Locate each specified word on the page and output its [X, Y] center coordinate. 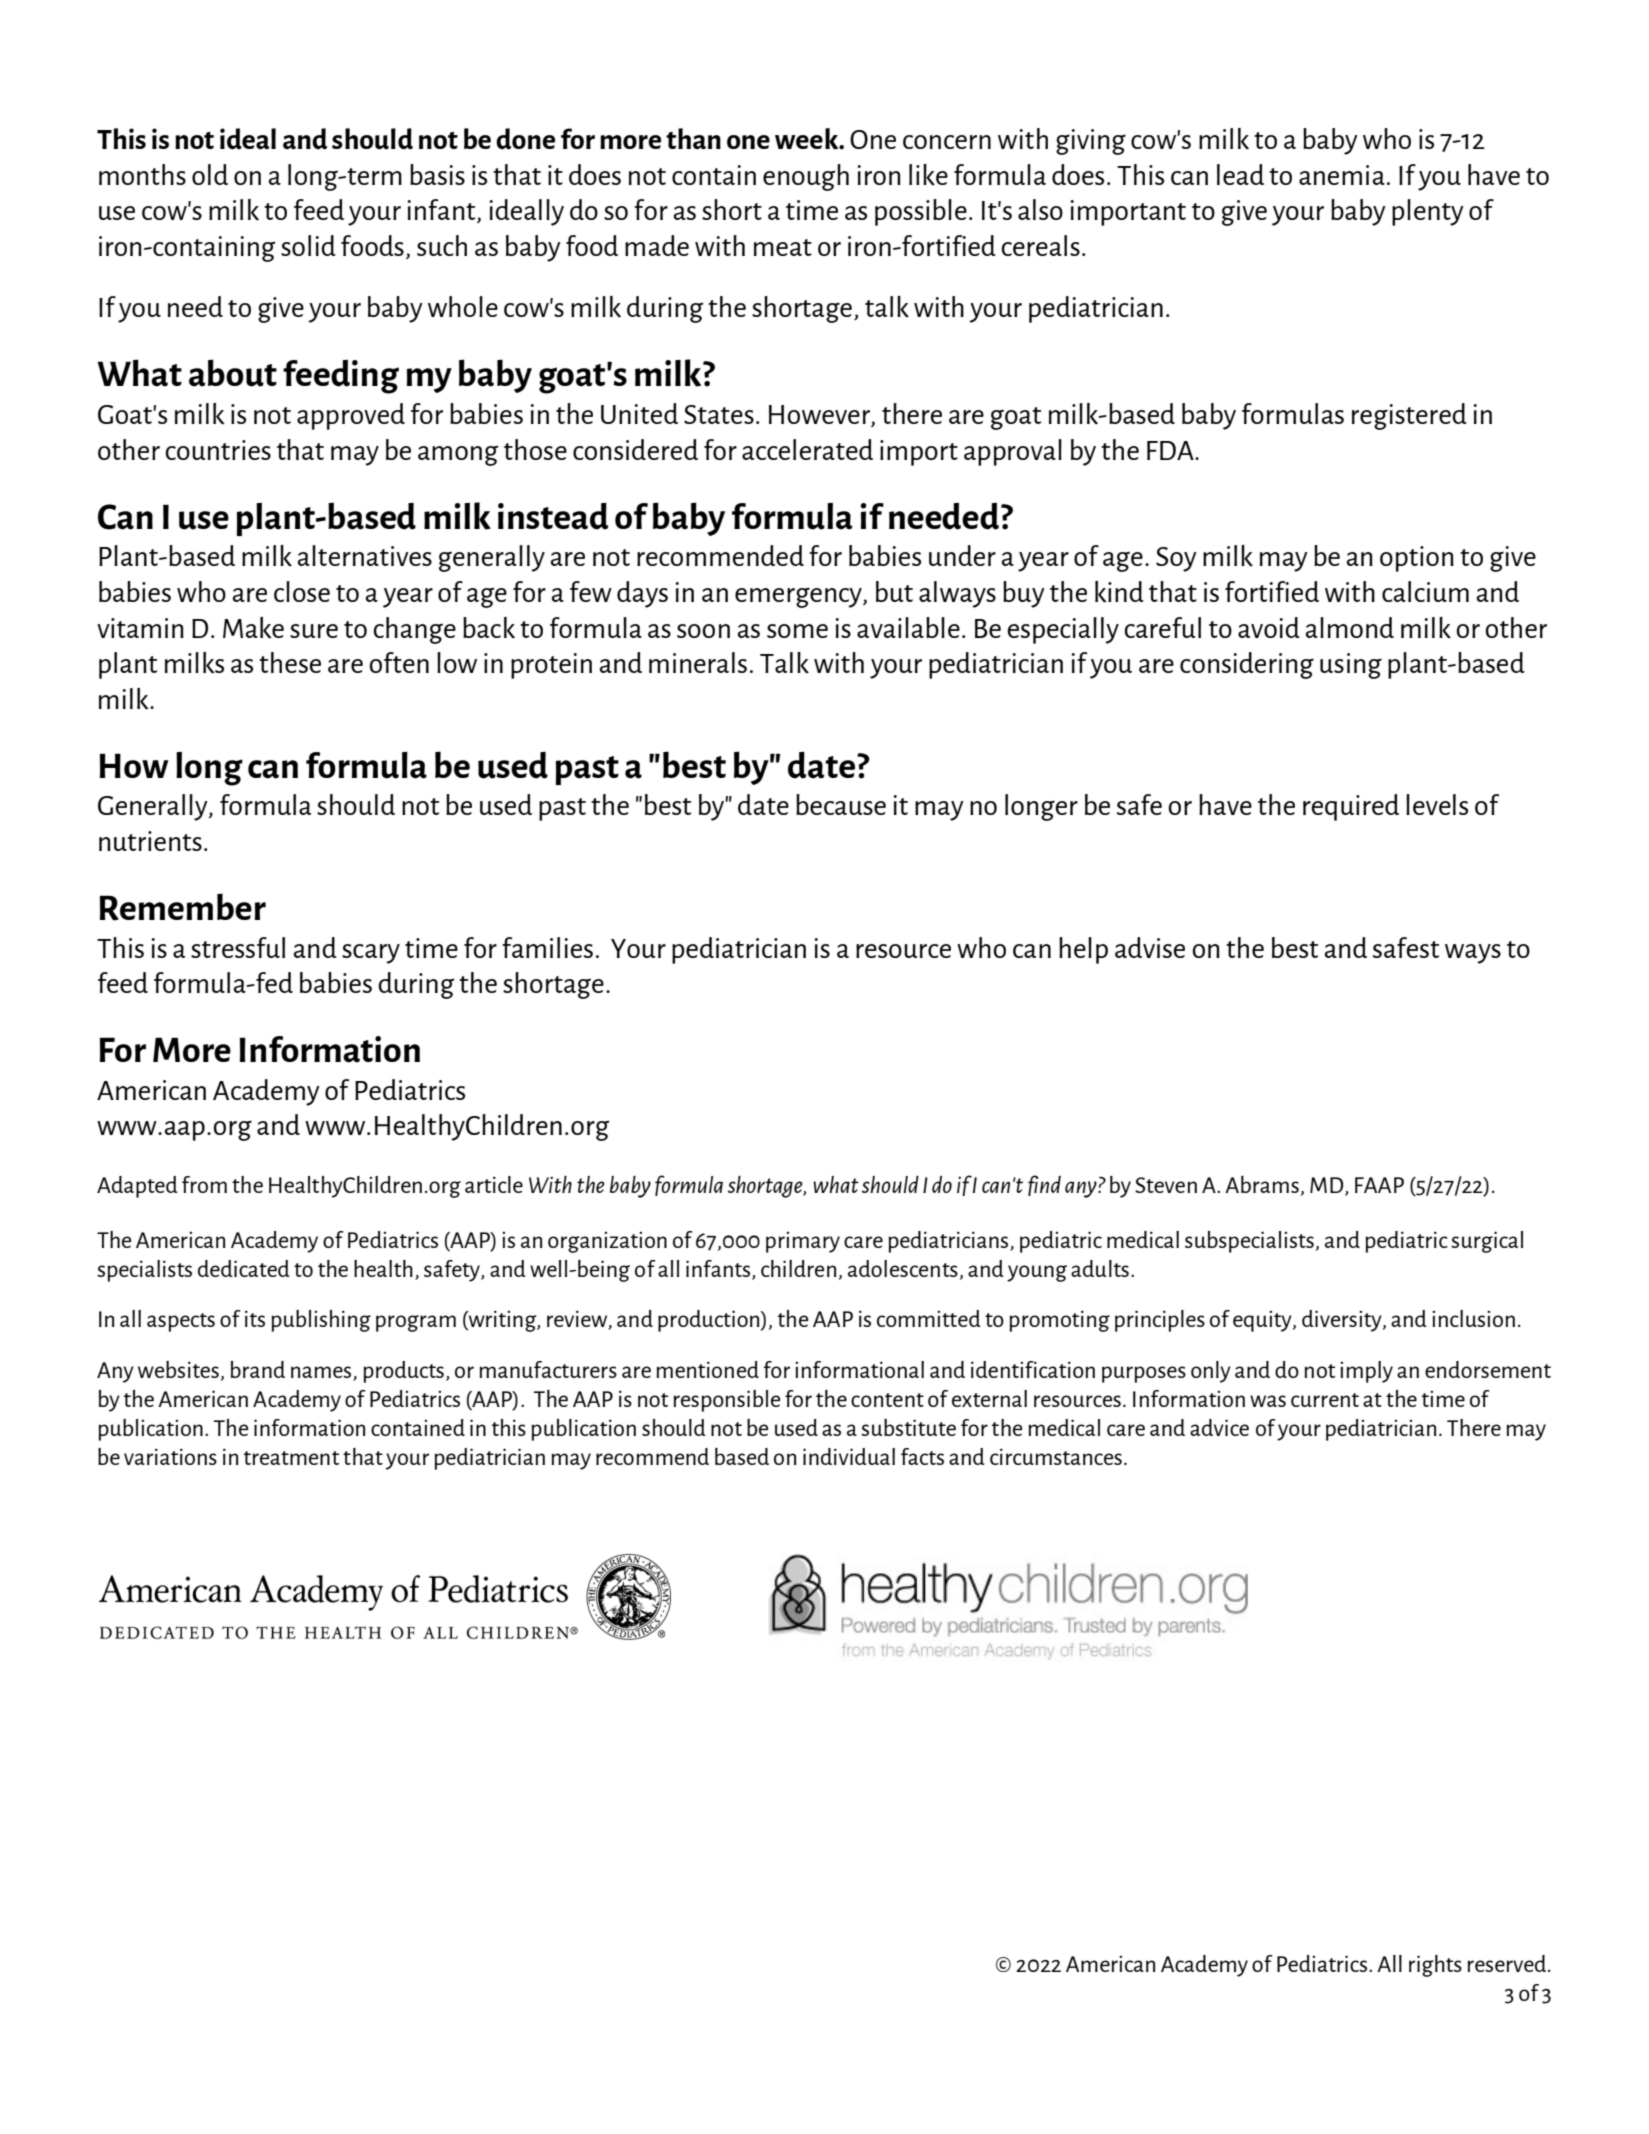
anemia [1342, 175]
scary [371, 954]
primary [803, 1242]
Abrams [1262, 1184]
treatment [291, 1458]
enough [806, 177]
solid [308, 245]
